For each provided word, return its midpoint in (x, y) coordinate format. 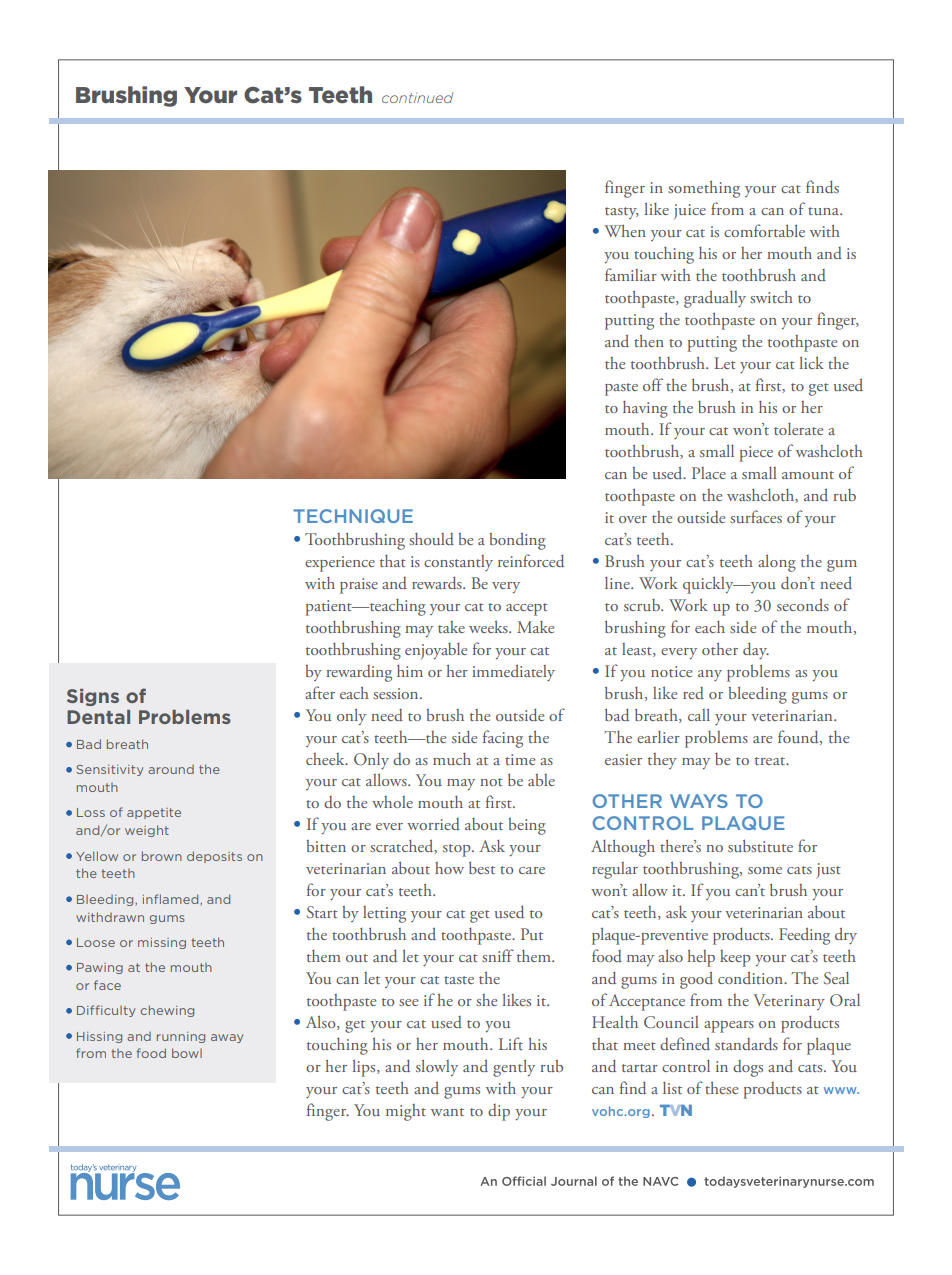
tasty (622, 213)
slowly (437, 1067)
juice (690, 211)
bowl (187, 1053)
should (431, 539)
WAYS (699, 801)
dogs (748, 1068)
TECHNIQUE (353, 516)
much (452, 759)
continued (417, 97)
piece (756, 454)
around (171, 769)
